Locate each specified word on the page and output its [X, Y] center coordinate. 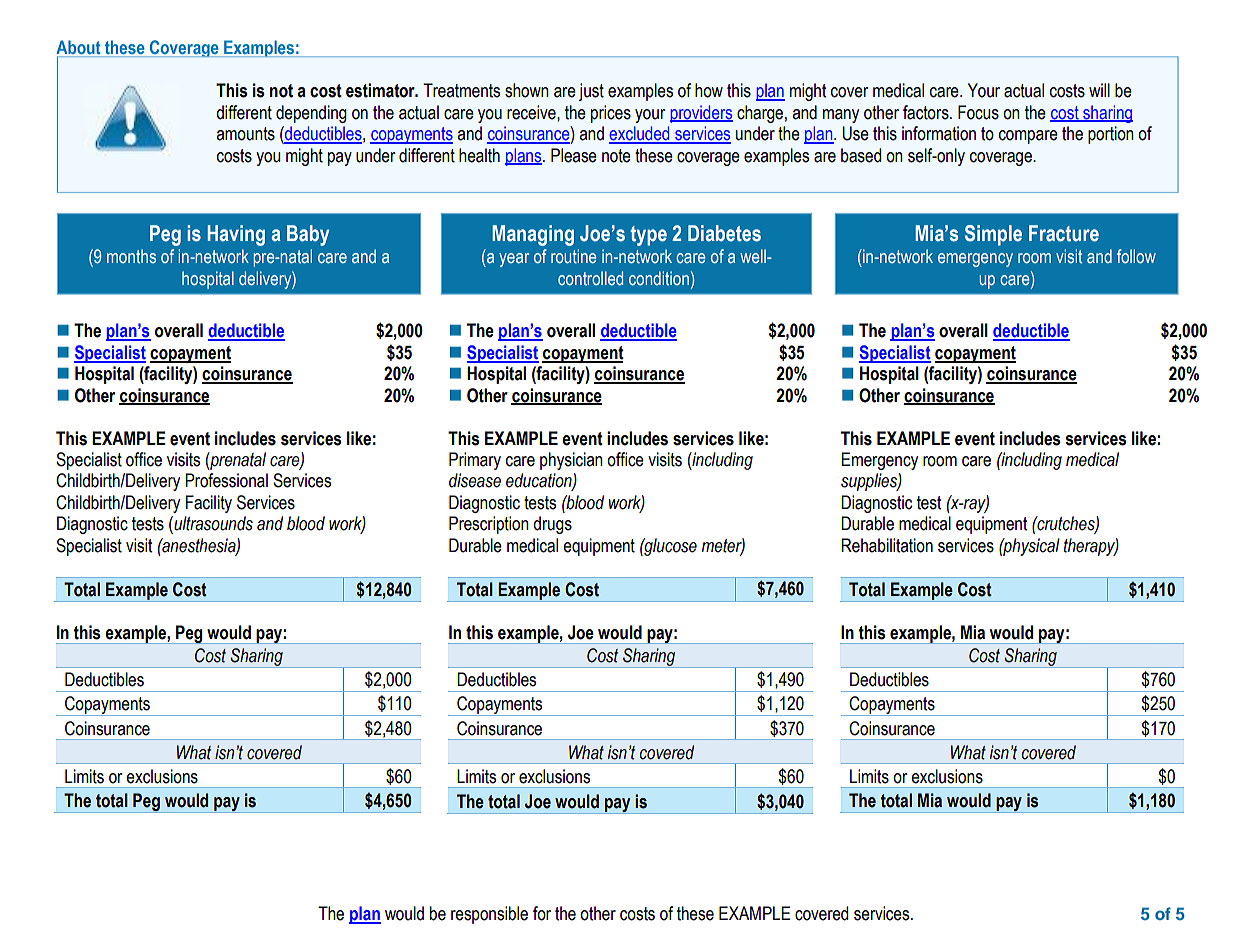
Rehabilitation [887, 545]
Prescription [489, 525]
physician [571, 461]
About [79, 48]
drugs [552, 525]
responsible [489, 915]
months [131, 256]
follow [1136, 256]
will [1099, 90]
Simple [993, 235]
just [591, 92]
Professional [226, 480]
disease [475, 480]
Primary [475, 461]
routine [574, 256]
